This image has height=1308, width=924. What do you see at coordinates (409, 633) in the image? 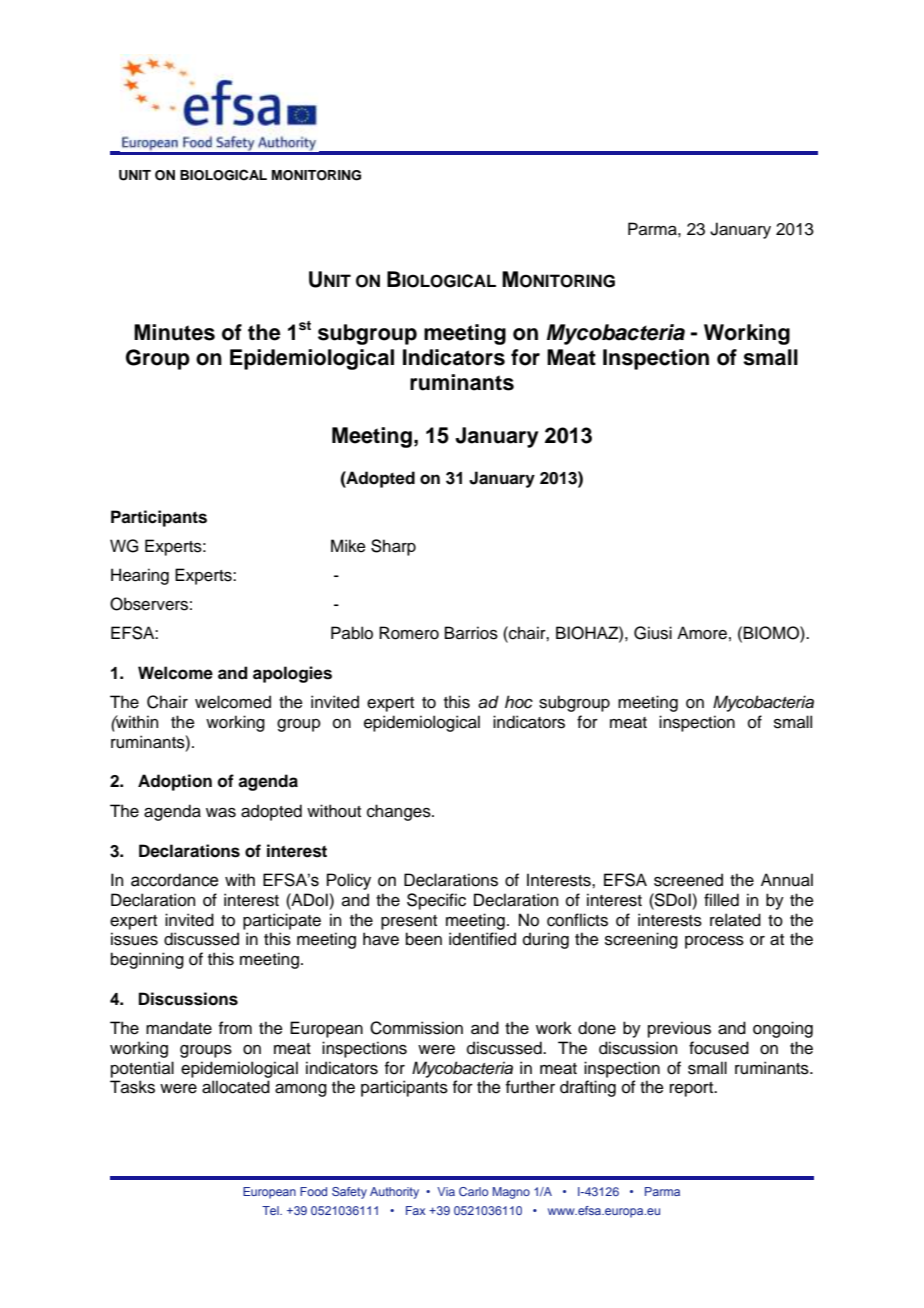
I see `Romero` at bounding box center [409, 633].
